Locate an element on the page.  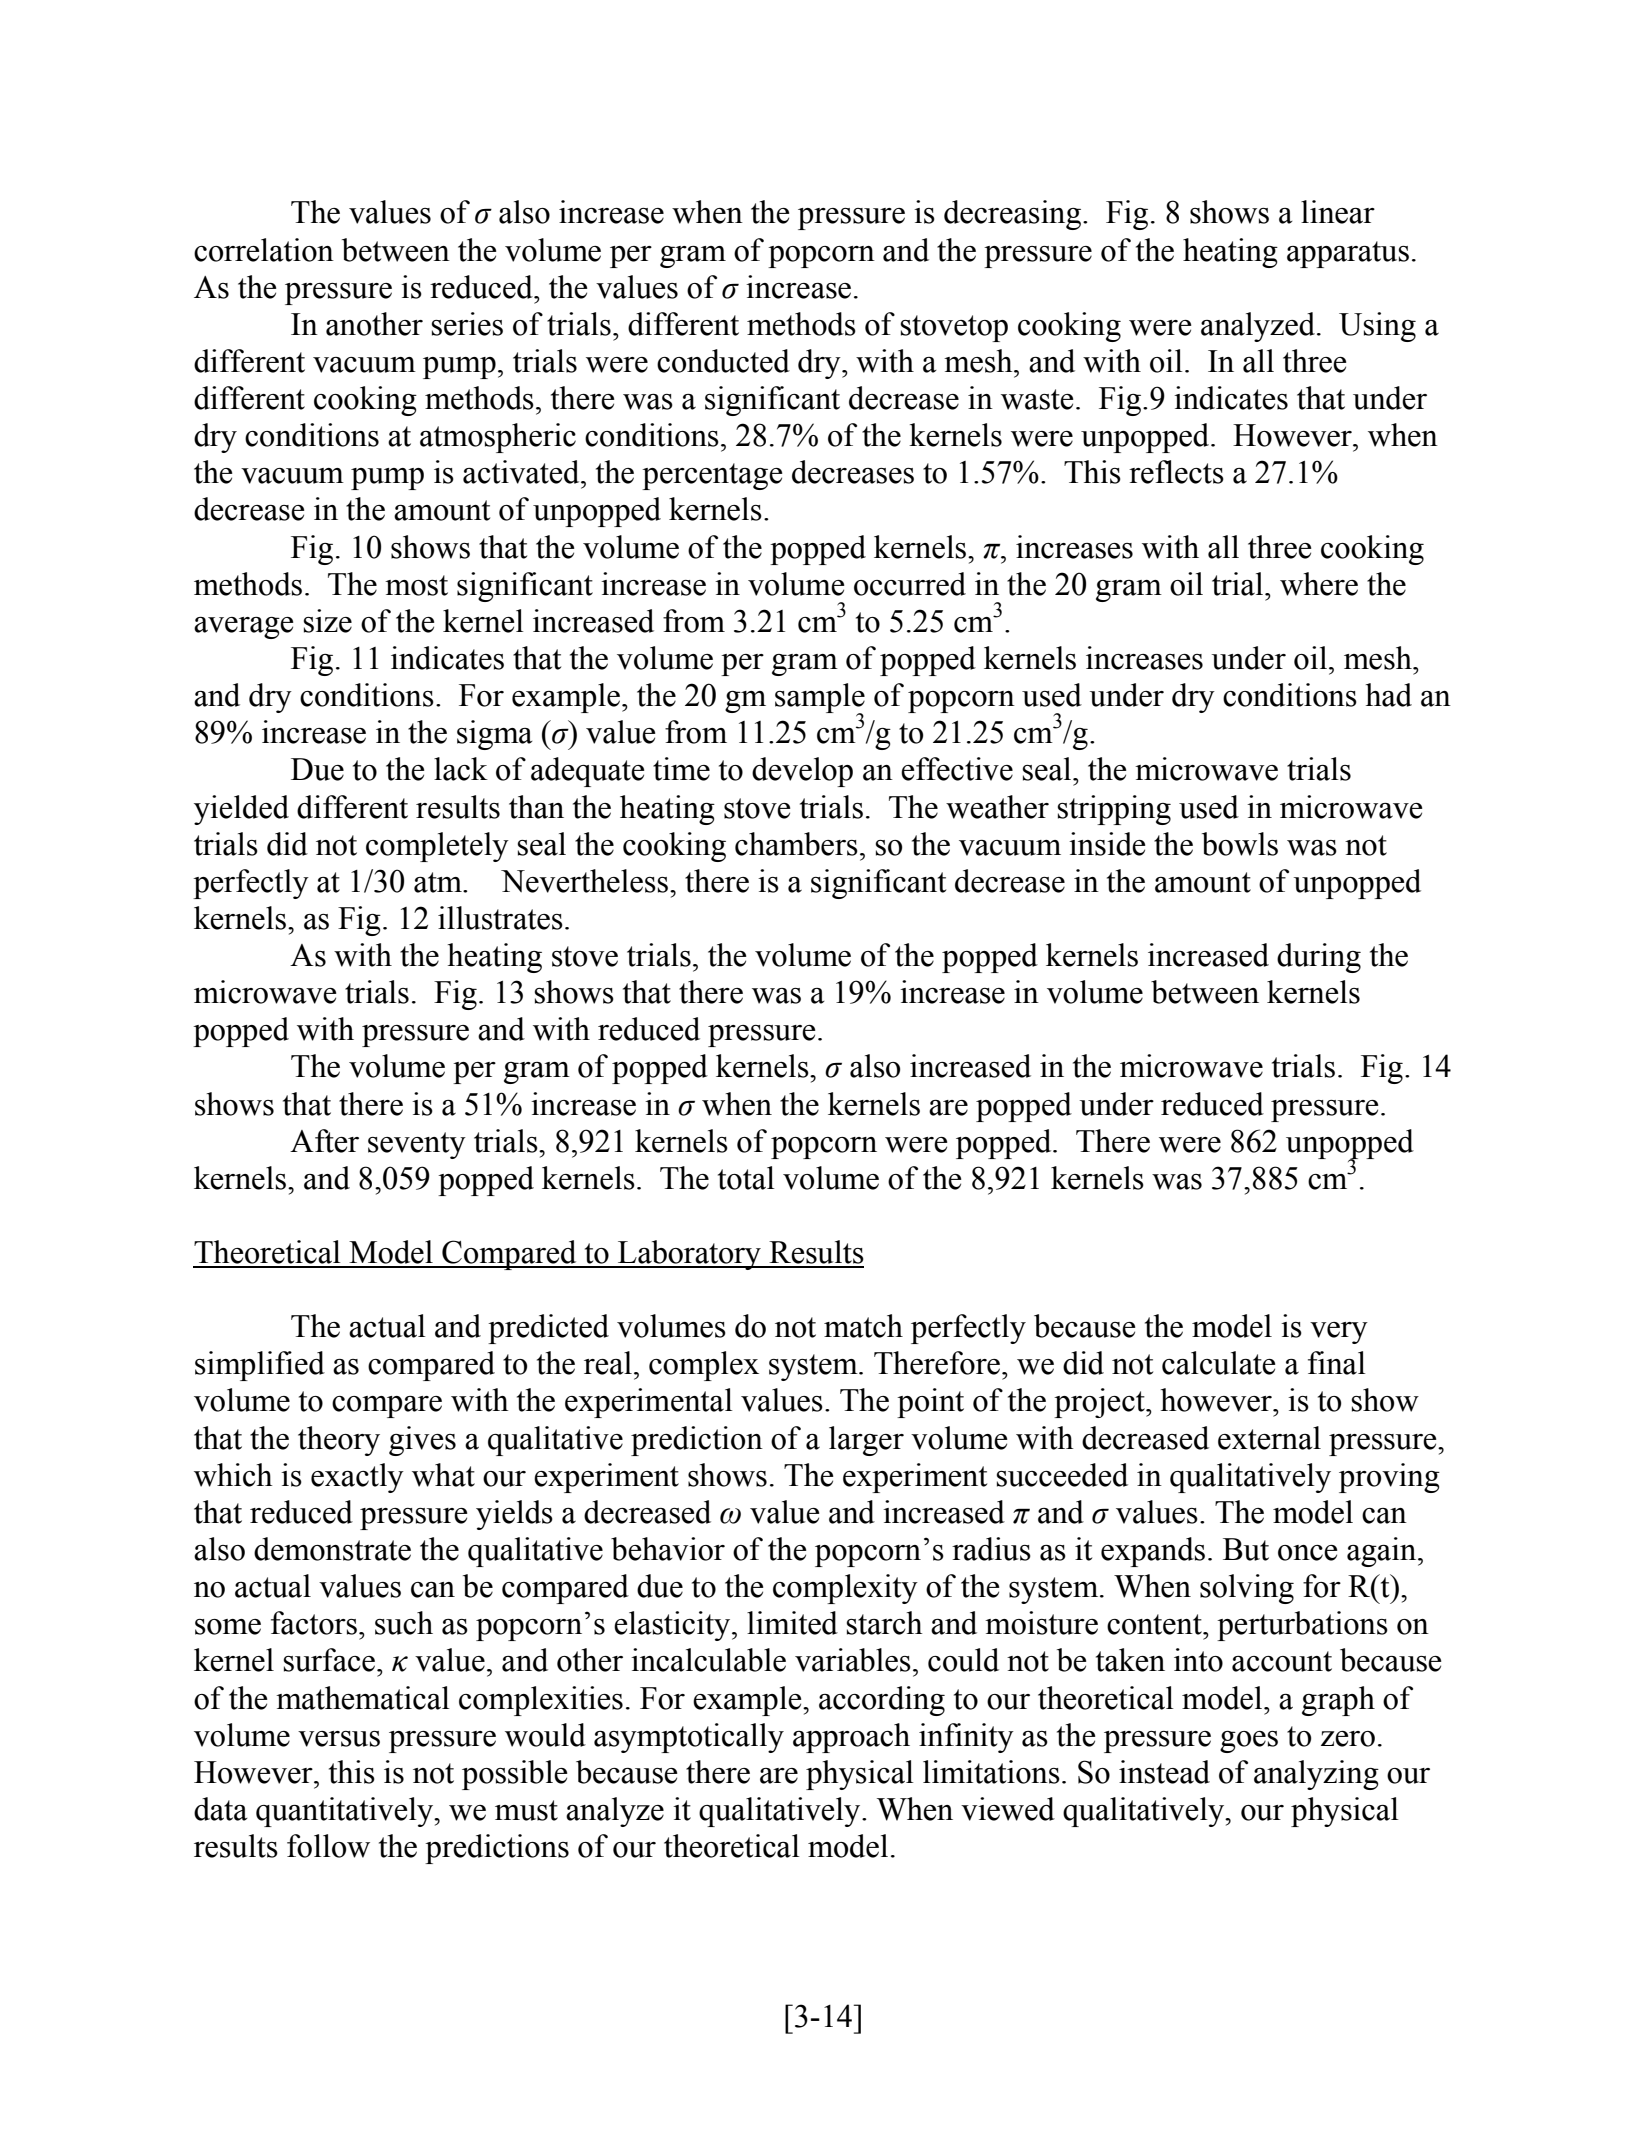
apparatus is located at coordinates (1348, 254).
